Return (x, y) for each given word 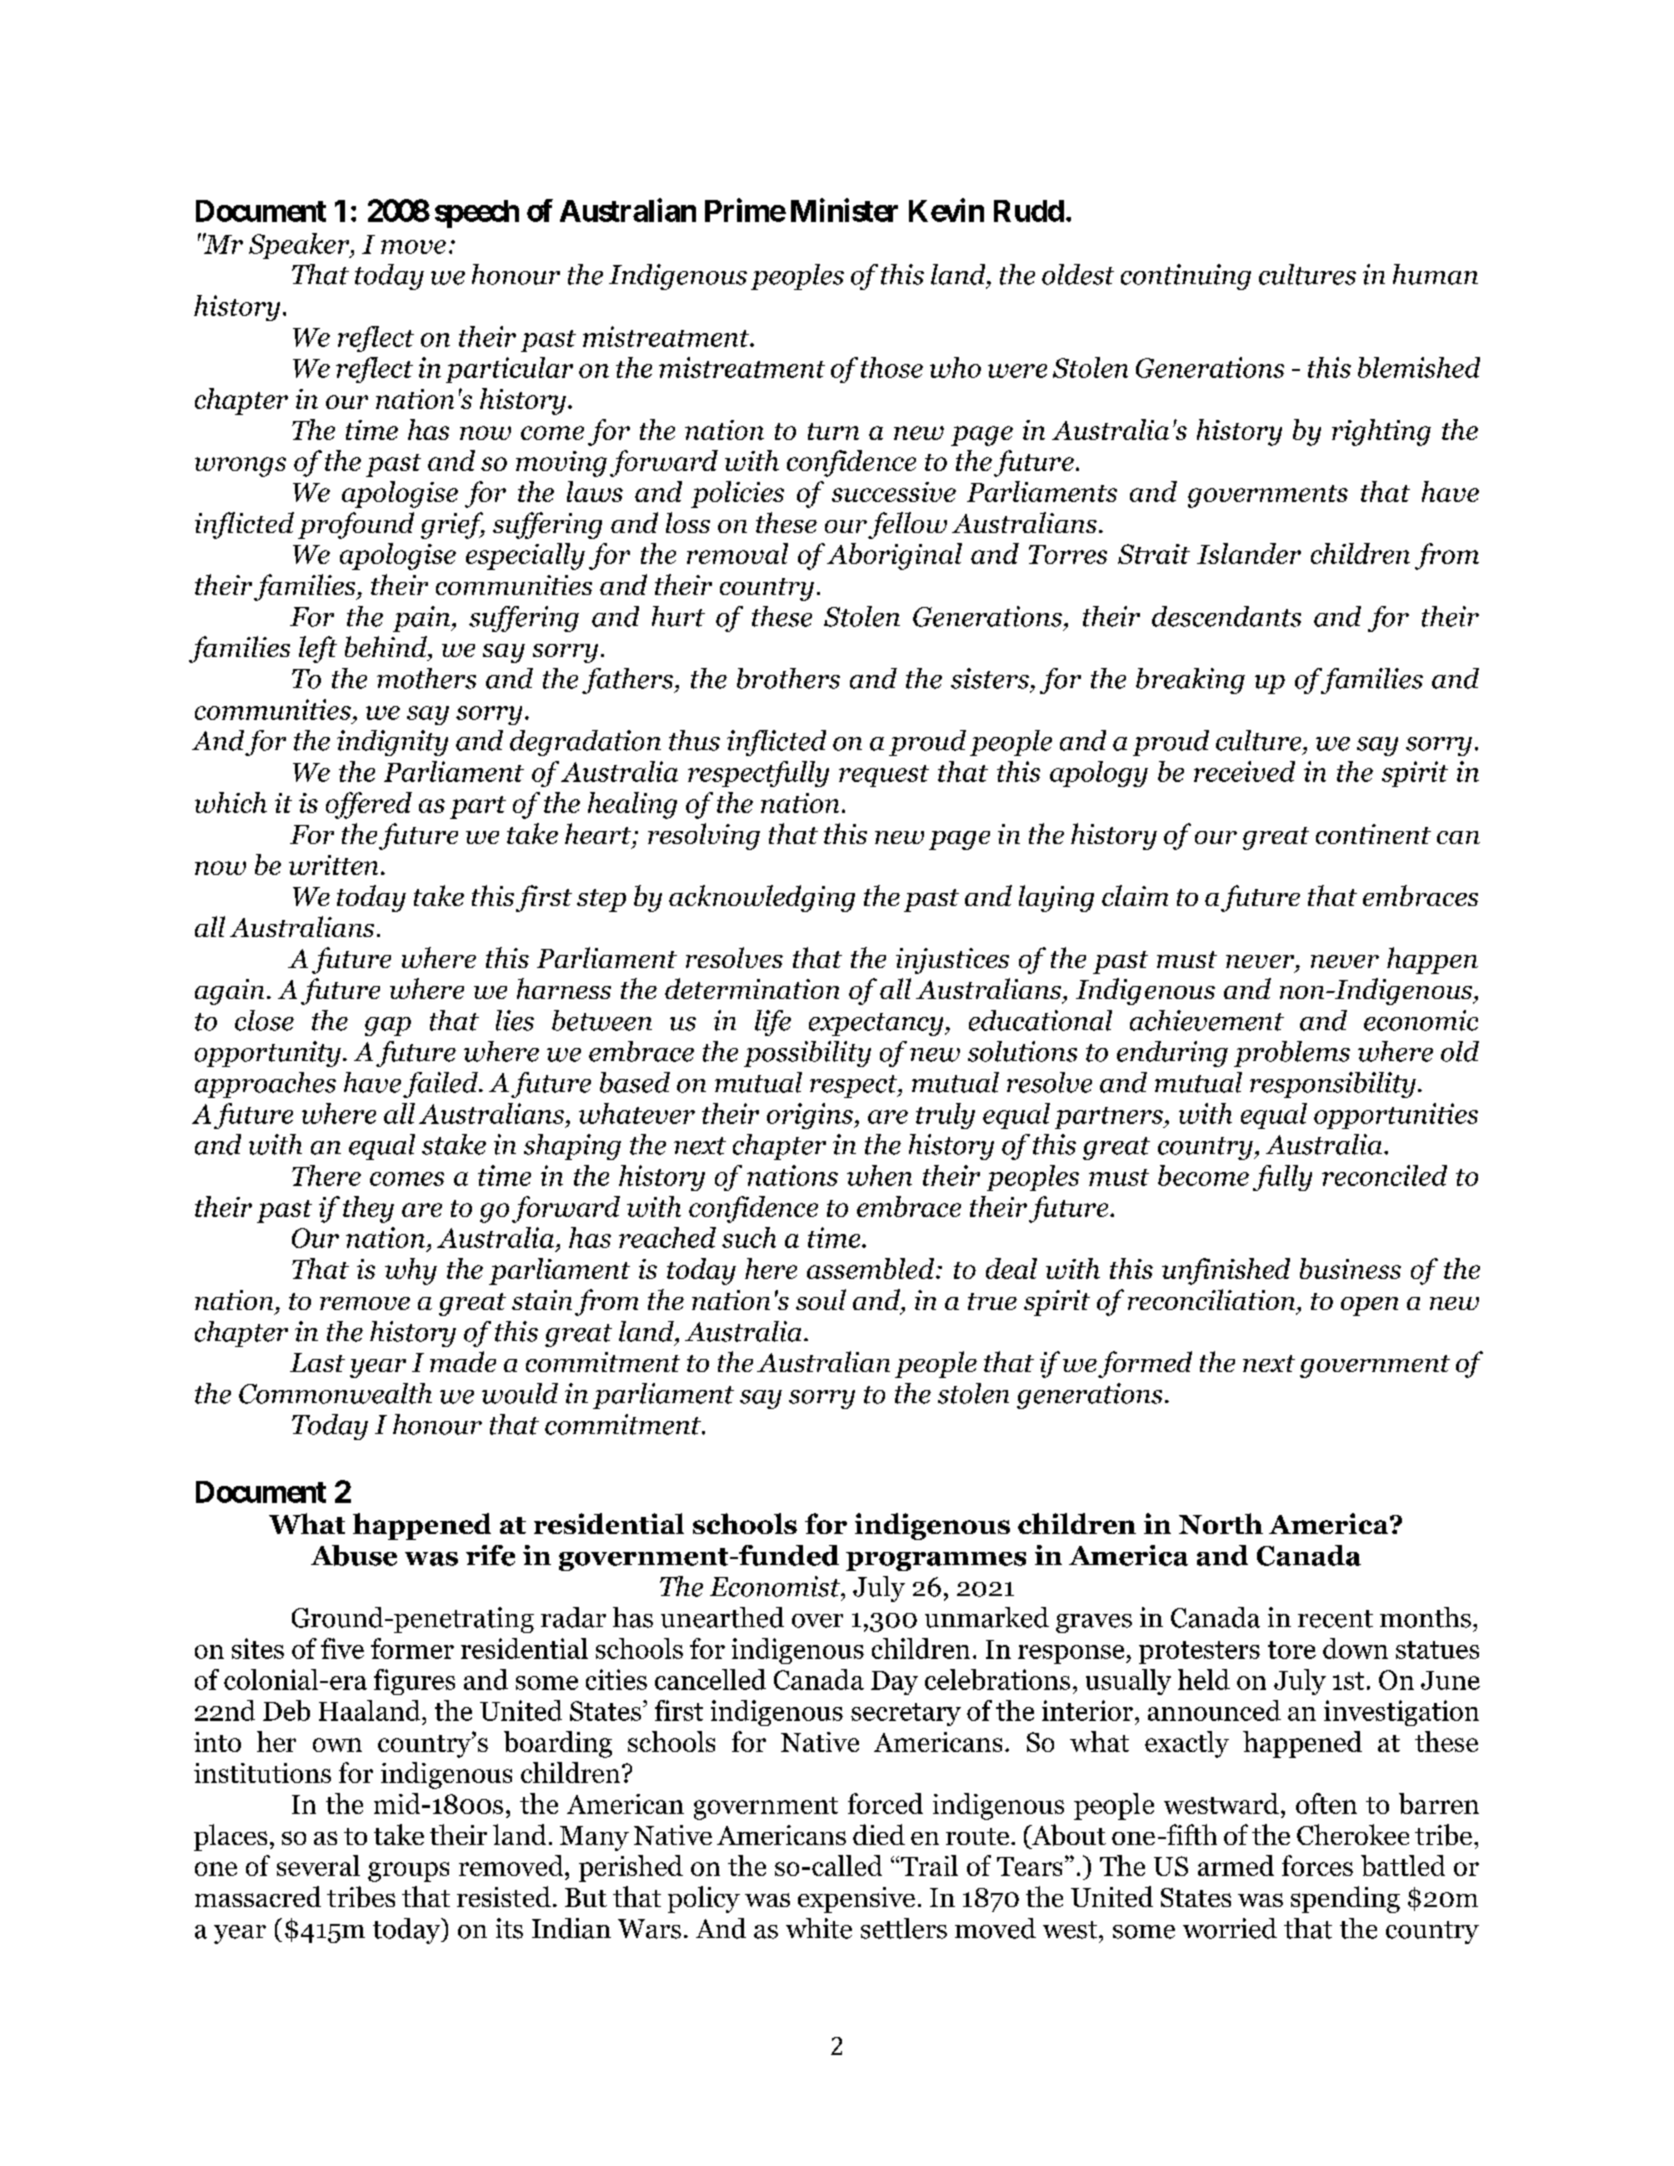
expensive (856, 1900)
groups (408, 1872)
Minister (844, 210)
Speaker (300, 246)
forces (1317, 1865)
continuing (1186, 277)
